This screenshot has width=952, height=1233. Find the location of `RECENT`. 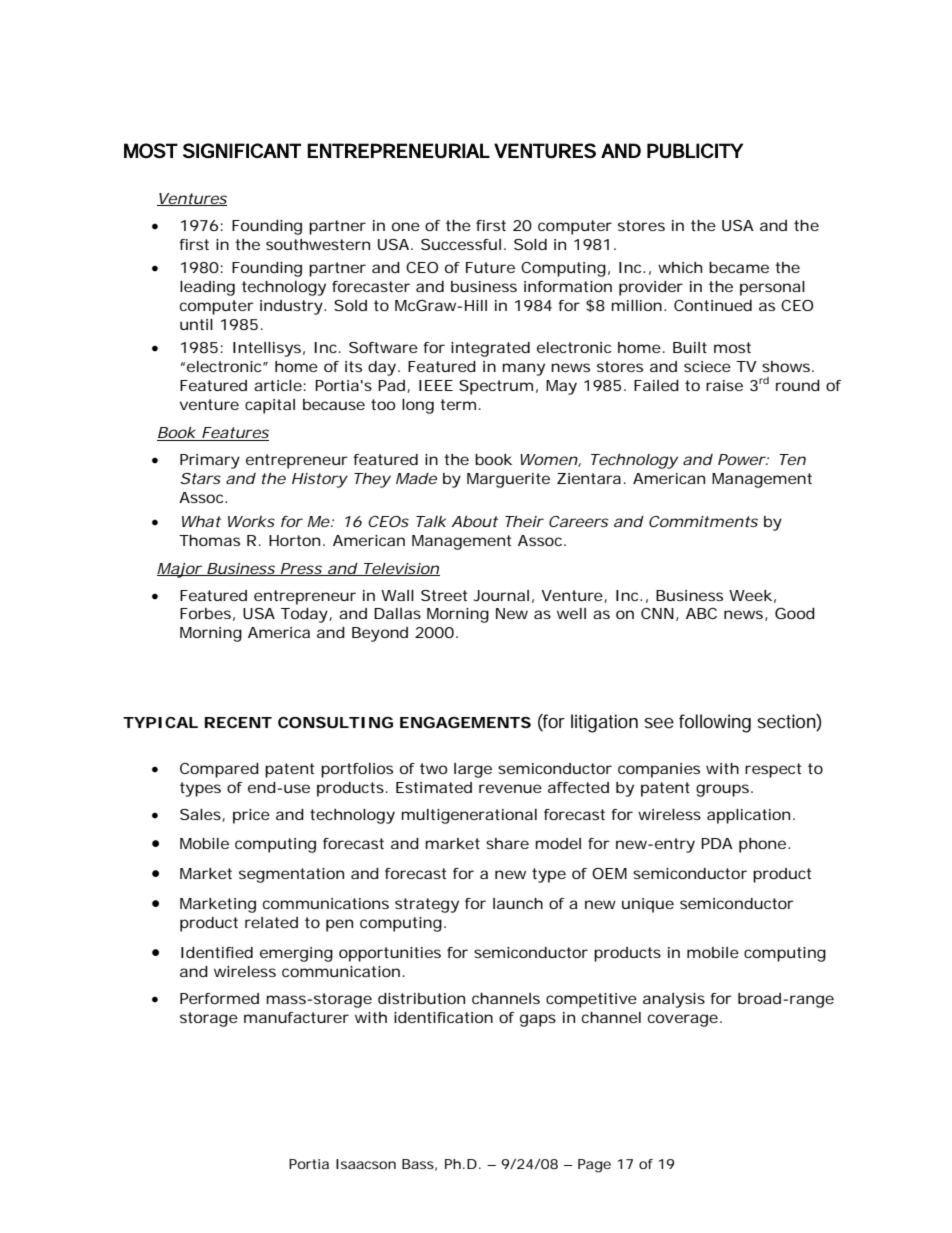

RECENT is located at coordinates (238, 722).
